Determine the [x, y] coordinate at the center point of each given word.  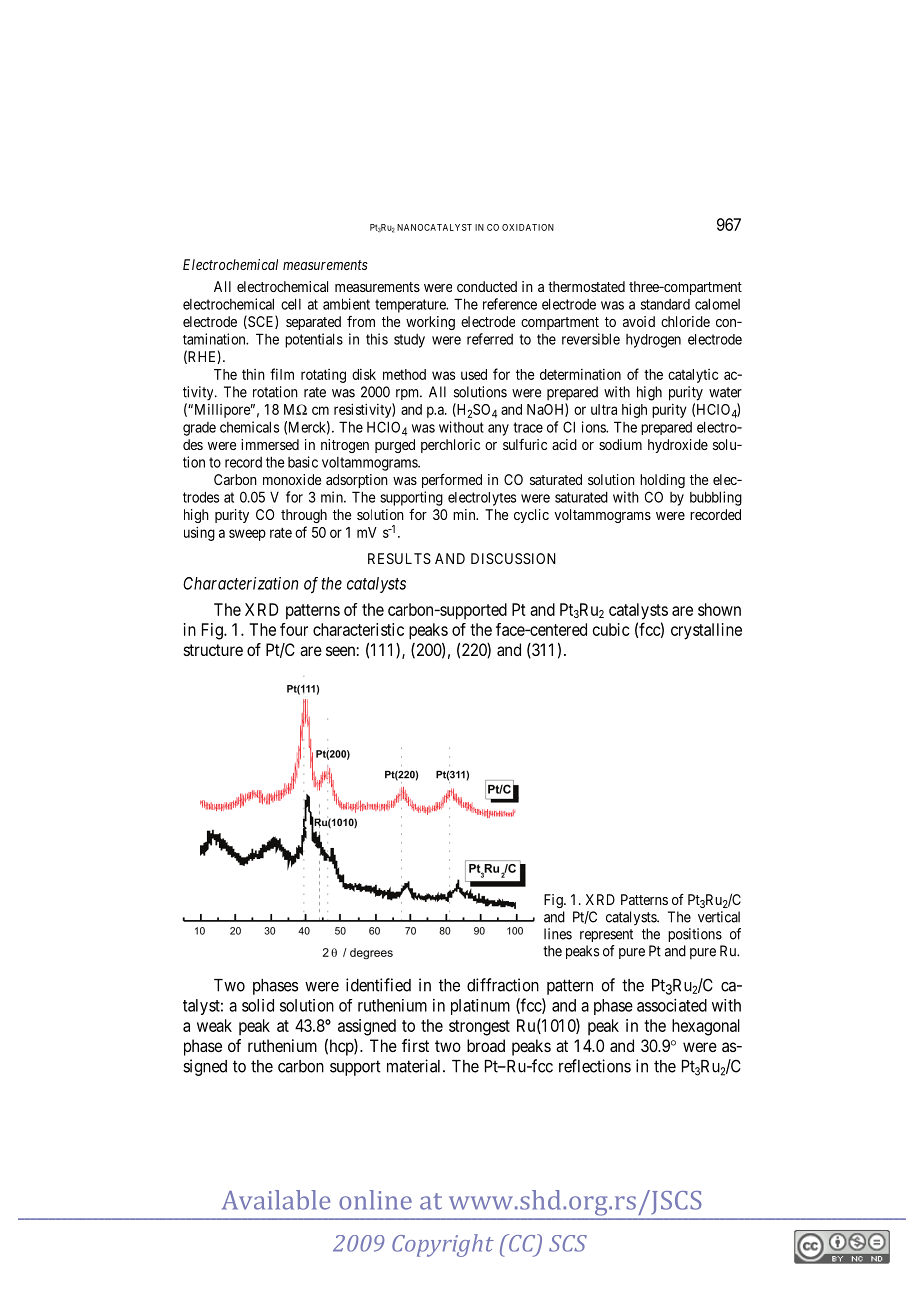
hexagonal [706, 1027]
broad [486, 1045]
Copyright [443, 1245]
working [430, 323]
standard [665, 304]
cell [291, 304]
